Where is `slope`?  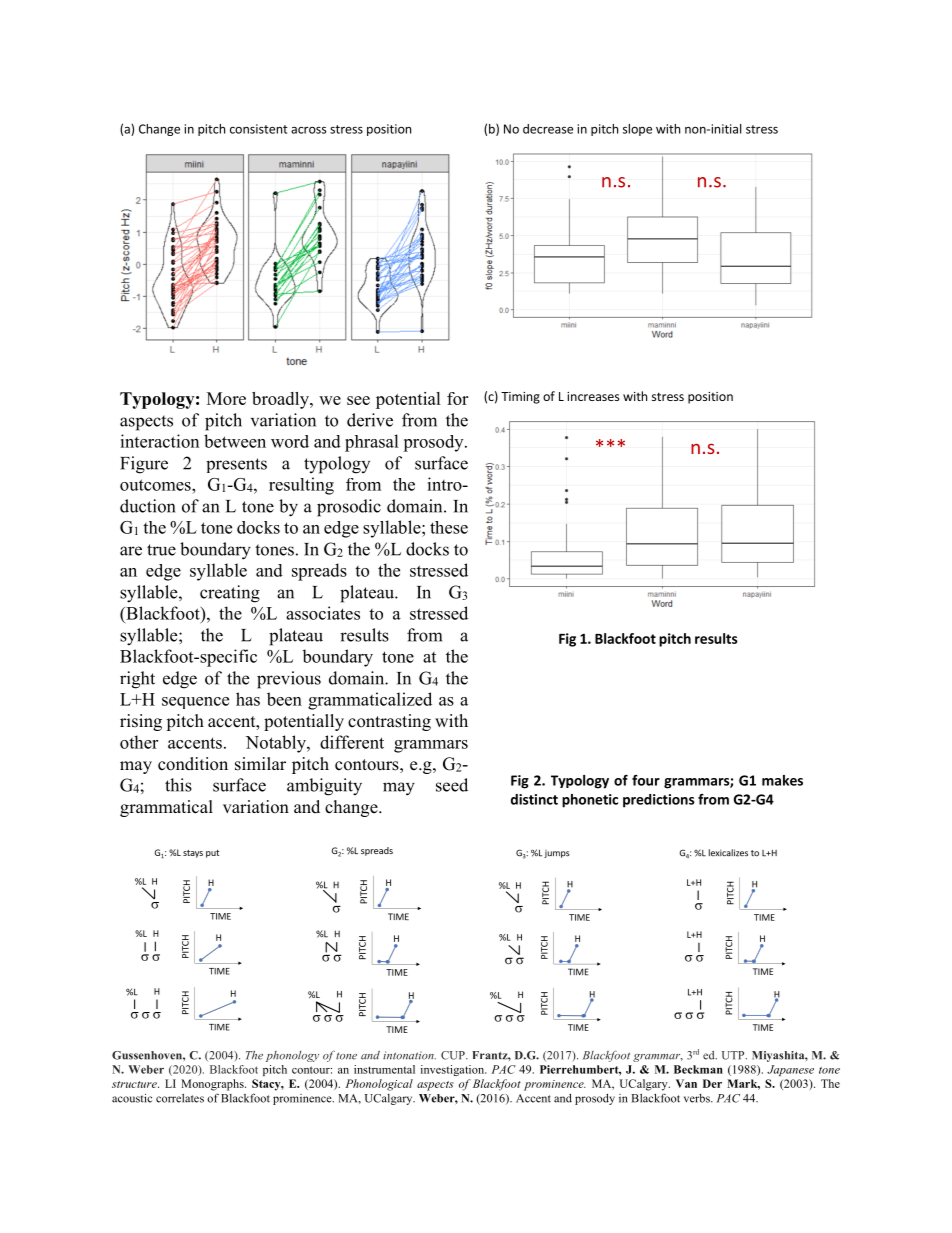 slope is located at coordinates (637, 130).
